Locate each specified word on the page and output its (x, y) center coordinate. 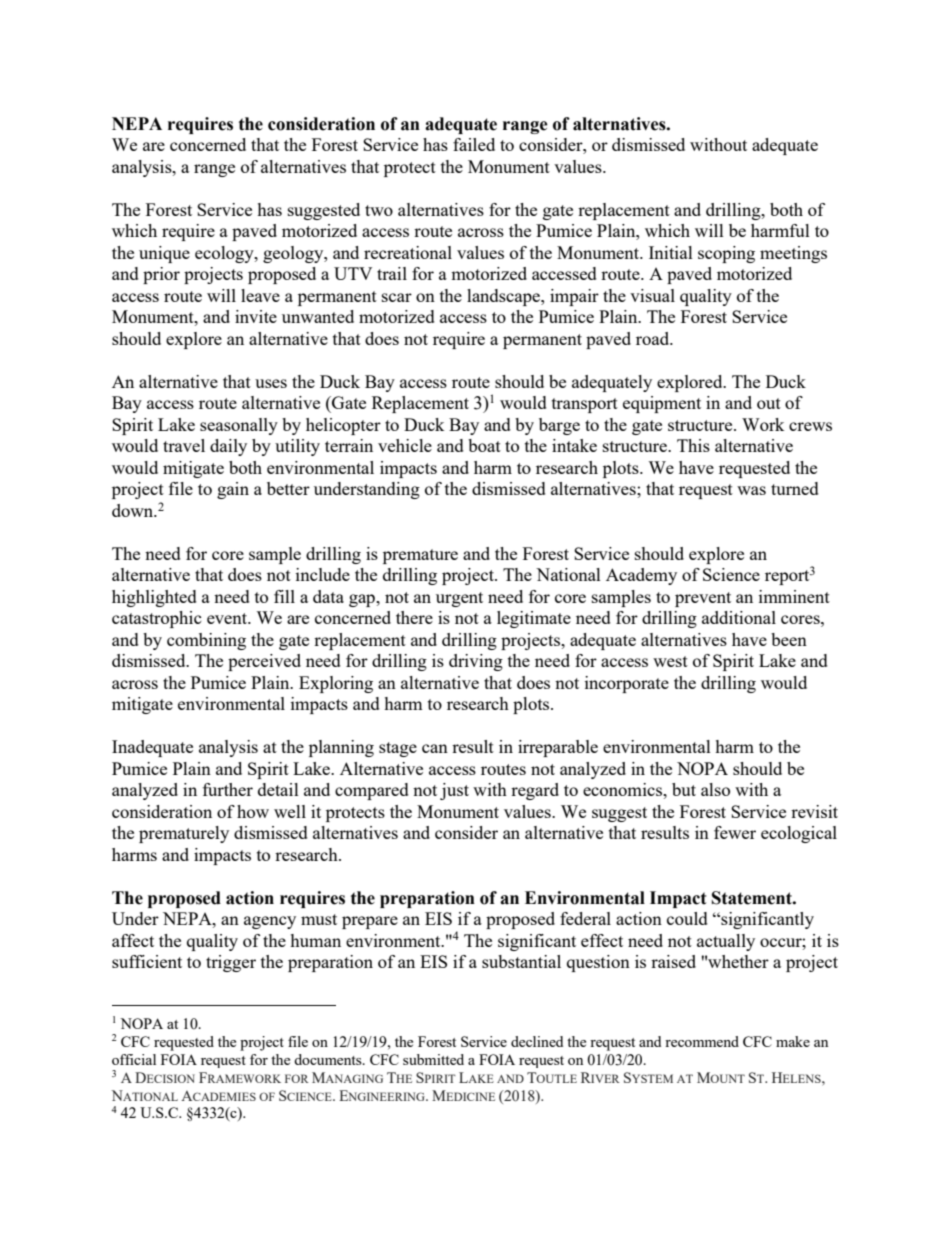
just (454, 791)
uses (271, 383)
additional (739, 617)
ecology (225, 254)
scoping (726, 254)
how (253, 811)
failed (474, 144)
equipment (662, 404)
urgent (459, 599)
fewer (735, 832)
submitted (433, 1059)
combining (206, 641)
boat (484, 445)
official (134, 1059)
